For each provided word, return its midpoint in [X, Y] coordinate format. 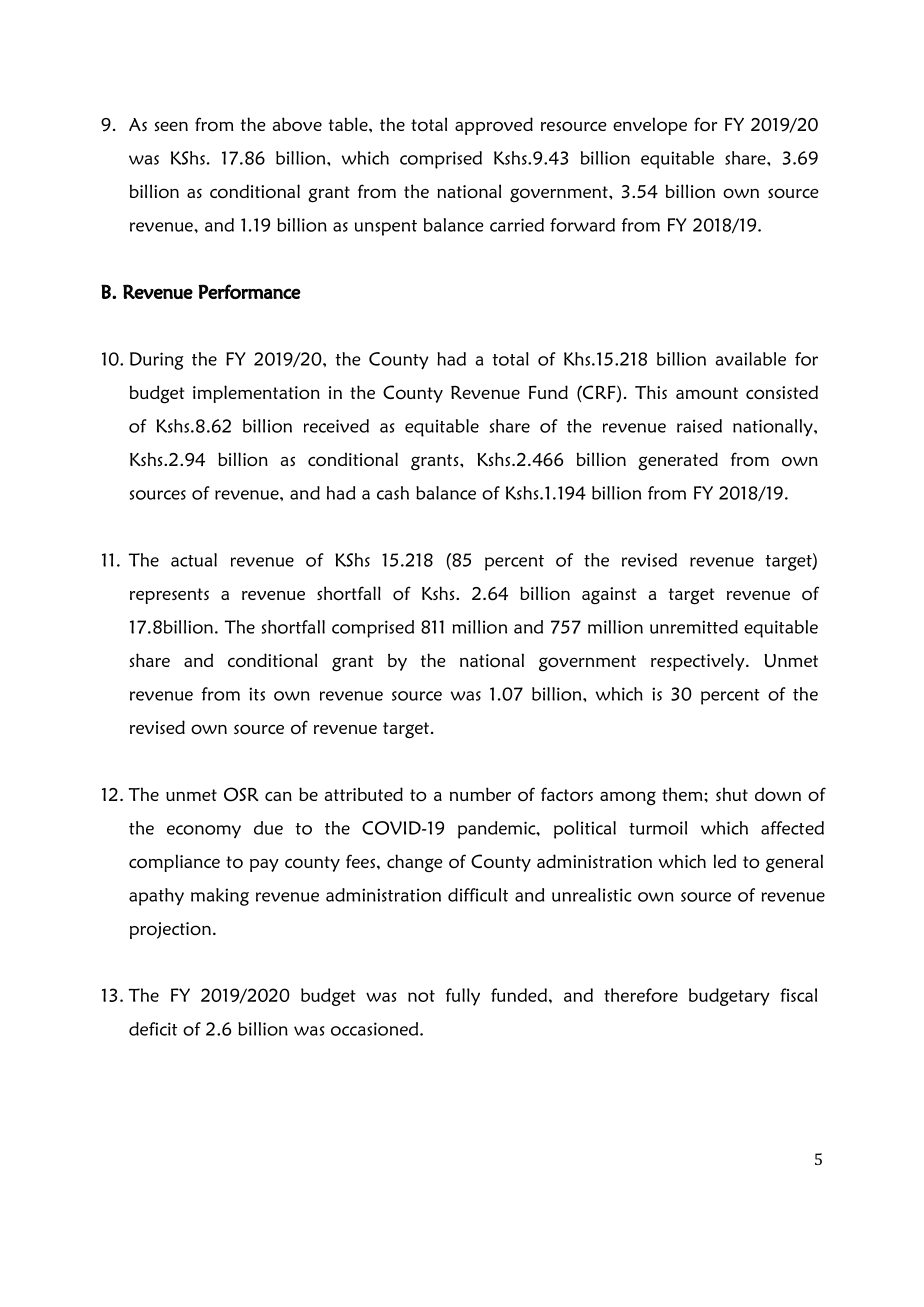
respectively [699, 662]
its [257, 694]
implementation [256, 394]
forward [582, 225]
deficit [153, 1029]
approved [494, 126]
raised [699, 426]
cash [393, 493]
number [480, 794]
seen [171, 126]
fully [463, 997]
